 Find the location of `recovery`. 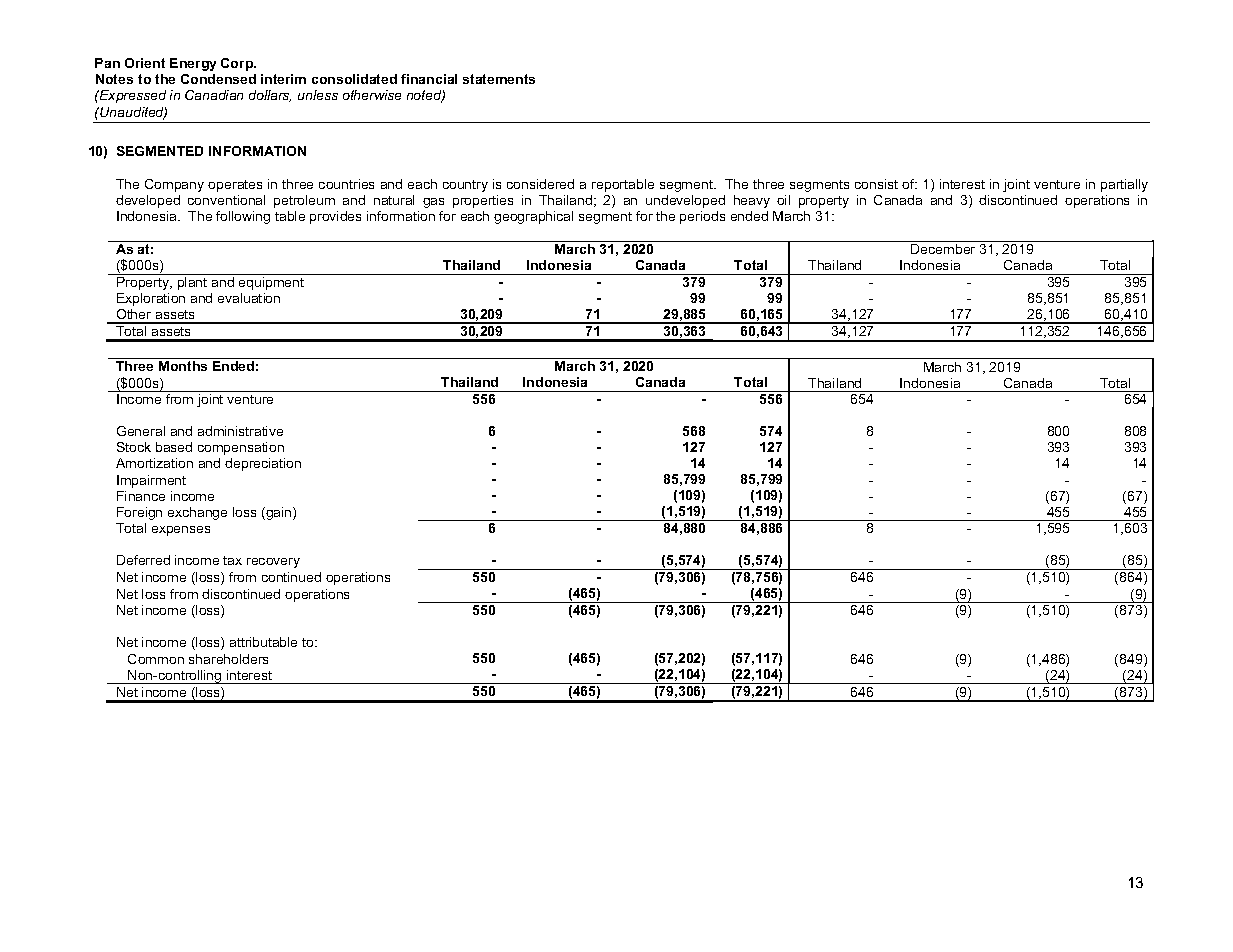

recovery is located at coordinates (273, 563).
